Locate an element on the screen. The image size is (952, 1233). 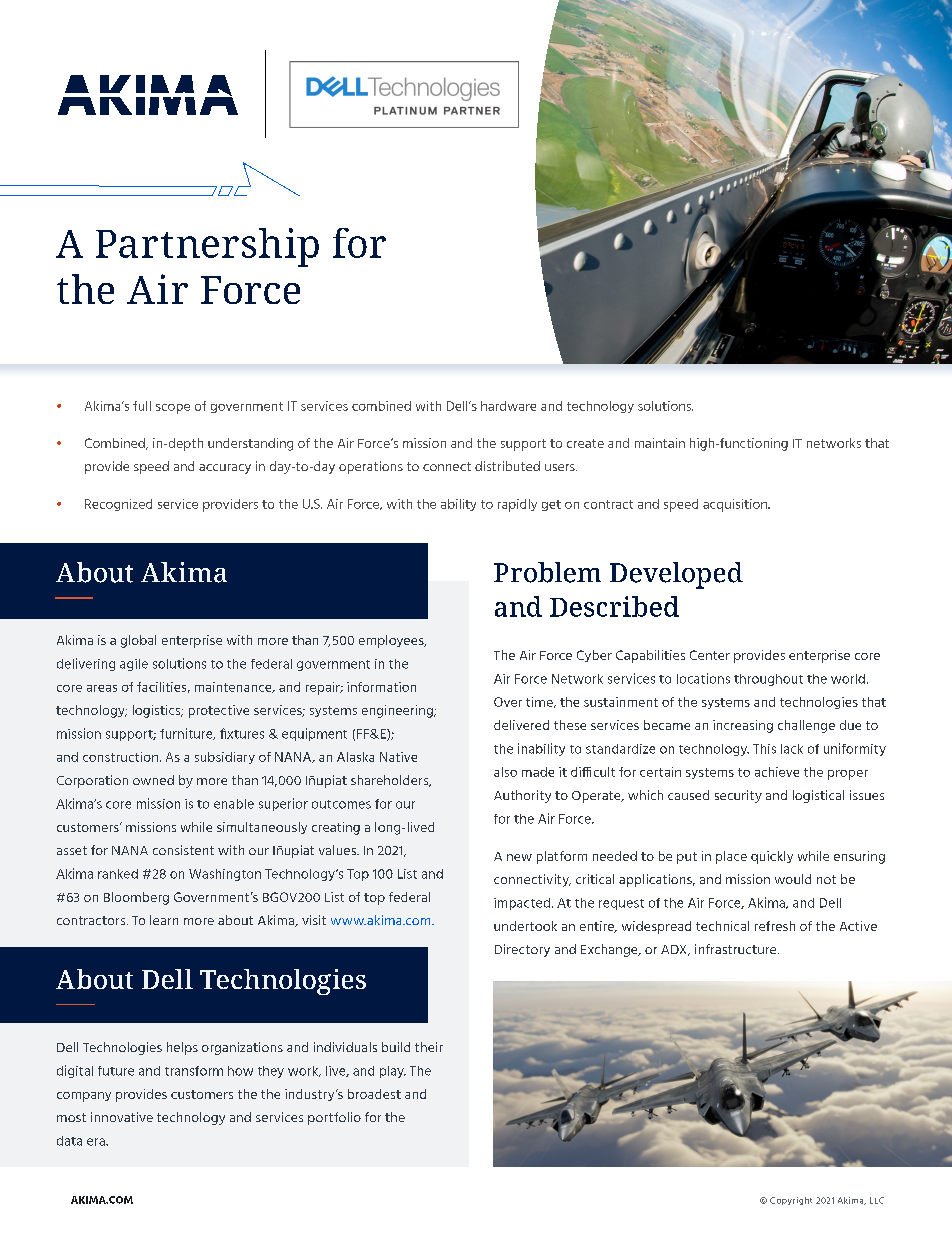
hardware is located at coordinates (508, 406).
